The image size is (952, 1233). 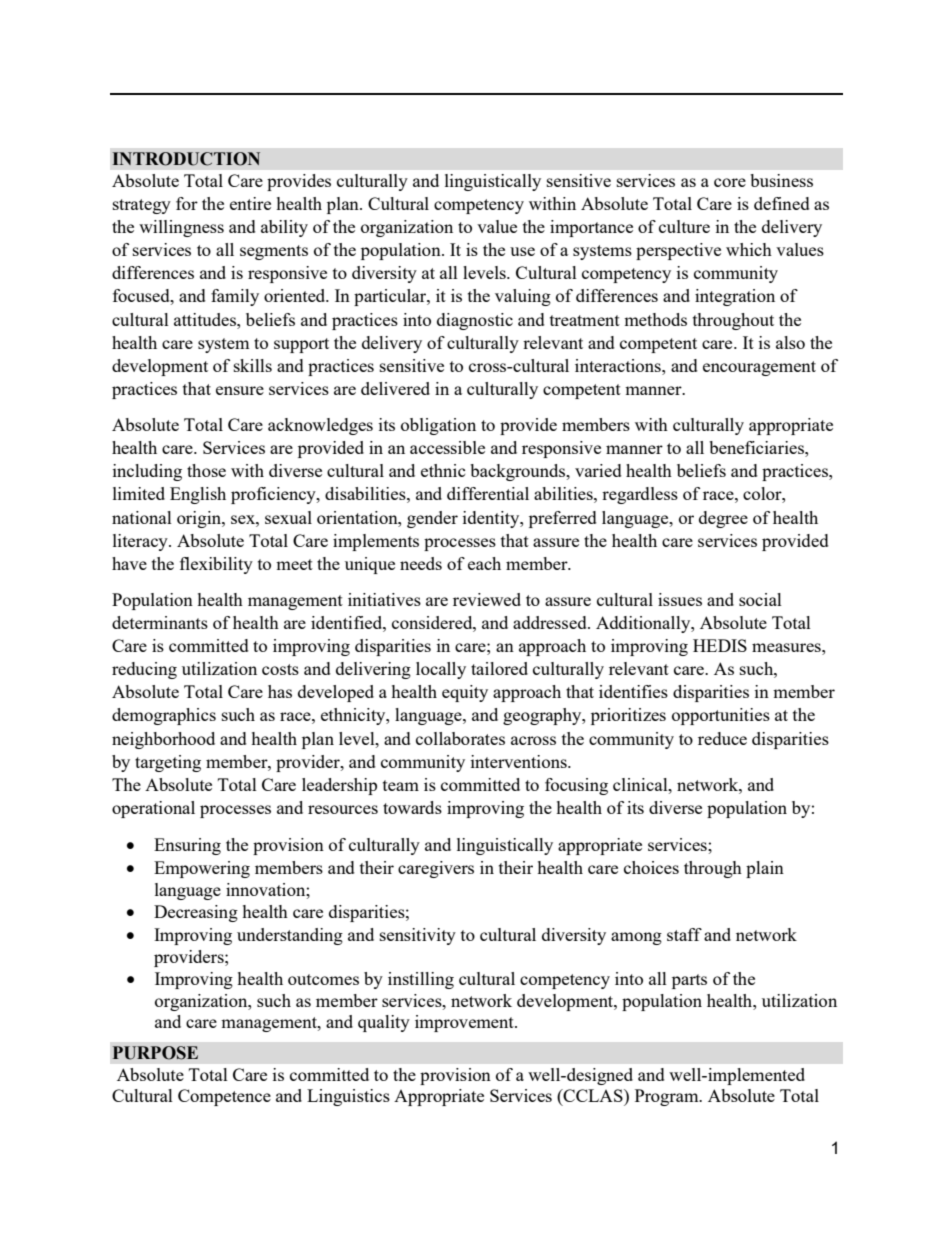 I want to click on importance, so click(x=591, y=228).
